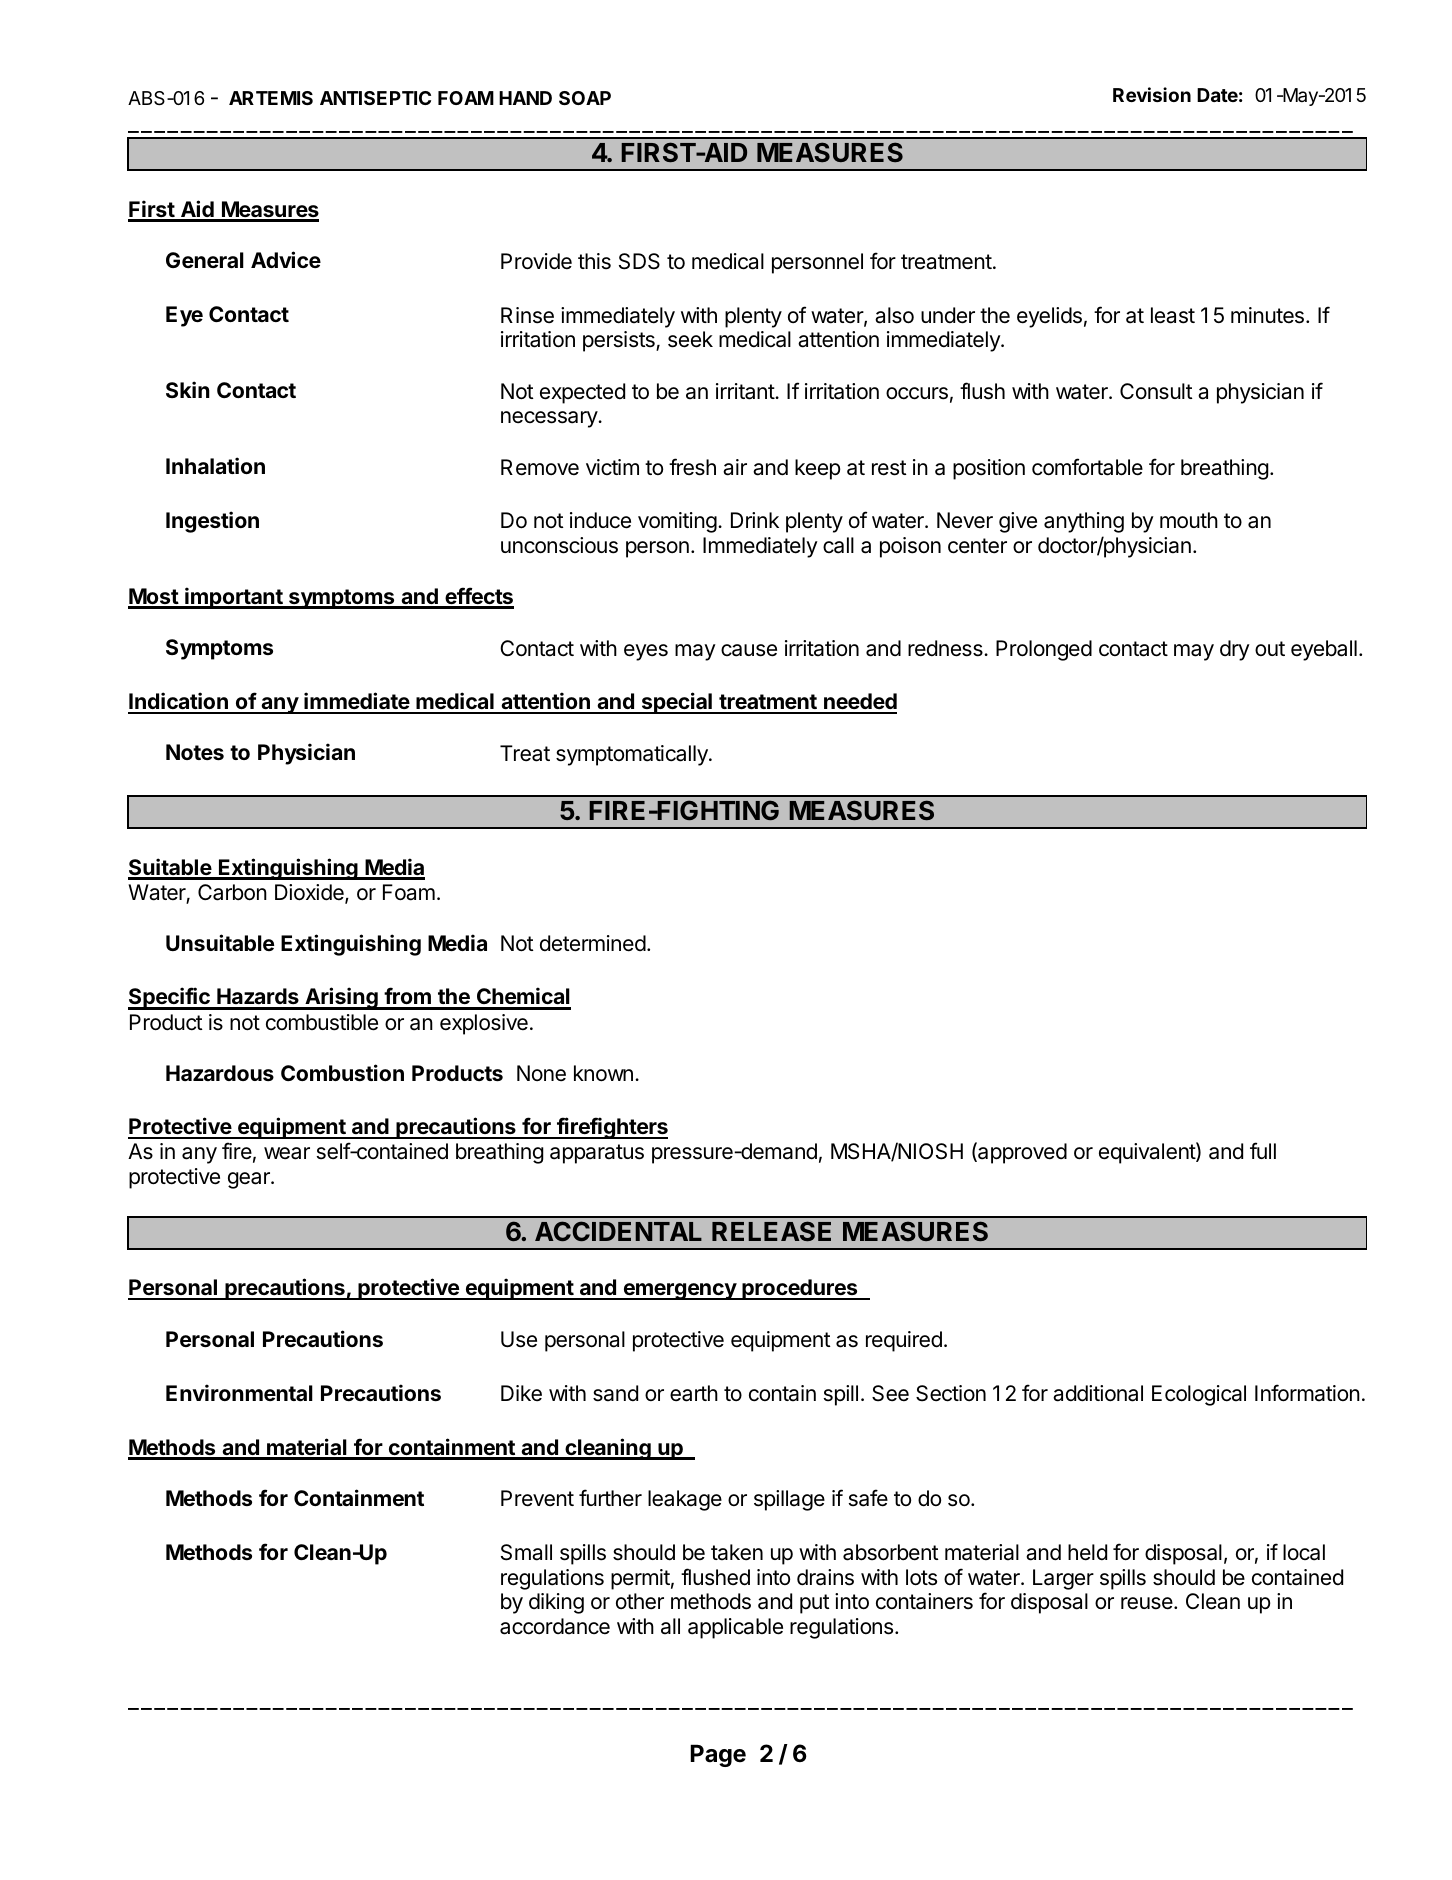 This screenshot has width=1452, height=1880. What do you see at coordinates (1148, 1603) in the screenshot?
I see `reuse` at bounding box center [1148, 1603].
